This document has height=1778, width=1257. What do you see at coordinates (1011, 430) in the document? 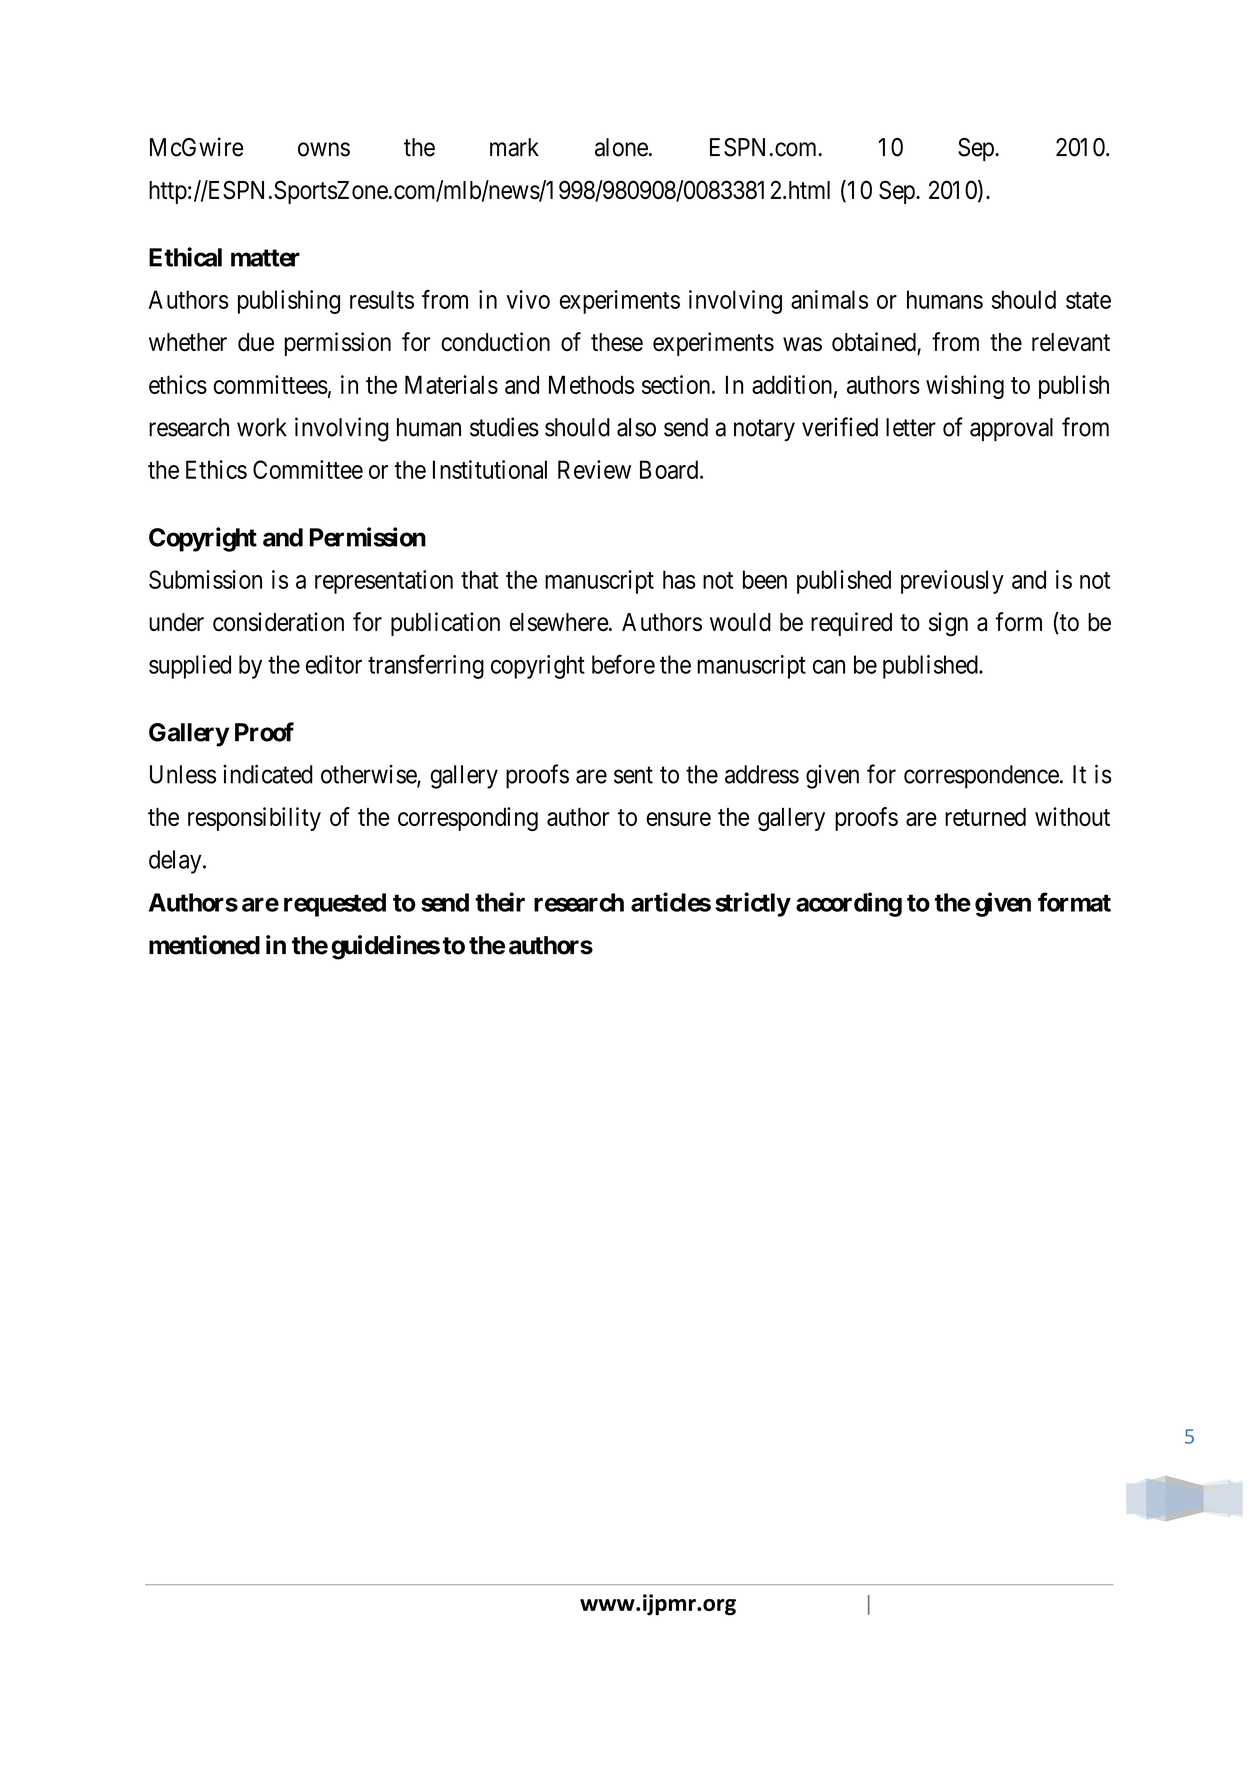
I see `approval` at bounding box center [1011, 430].
